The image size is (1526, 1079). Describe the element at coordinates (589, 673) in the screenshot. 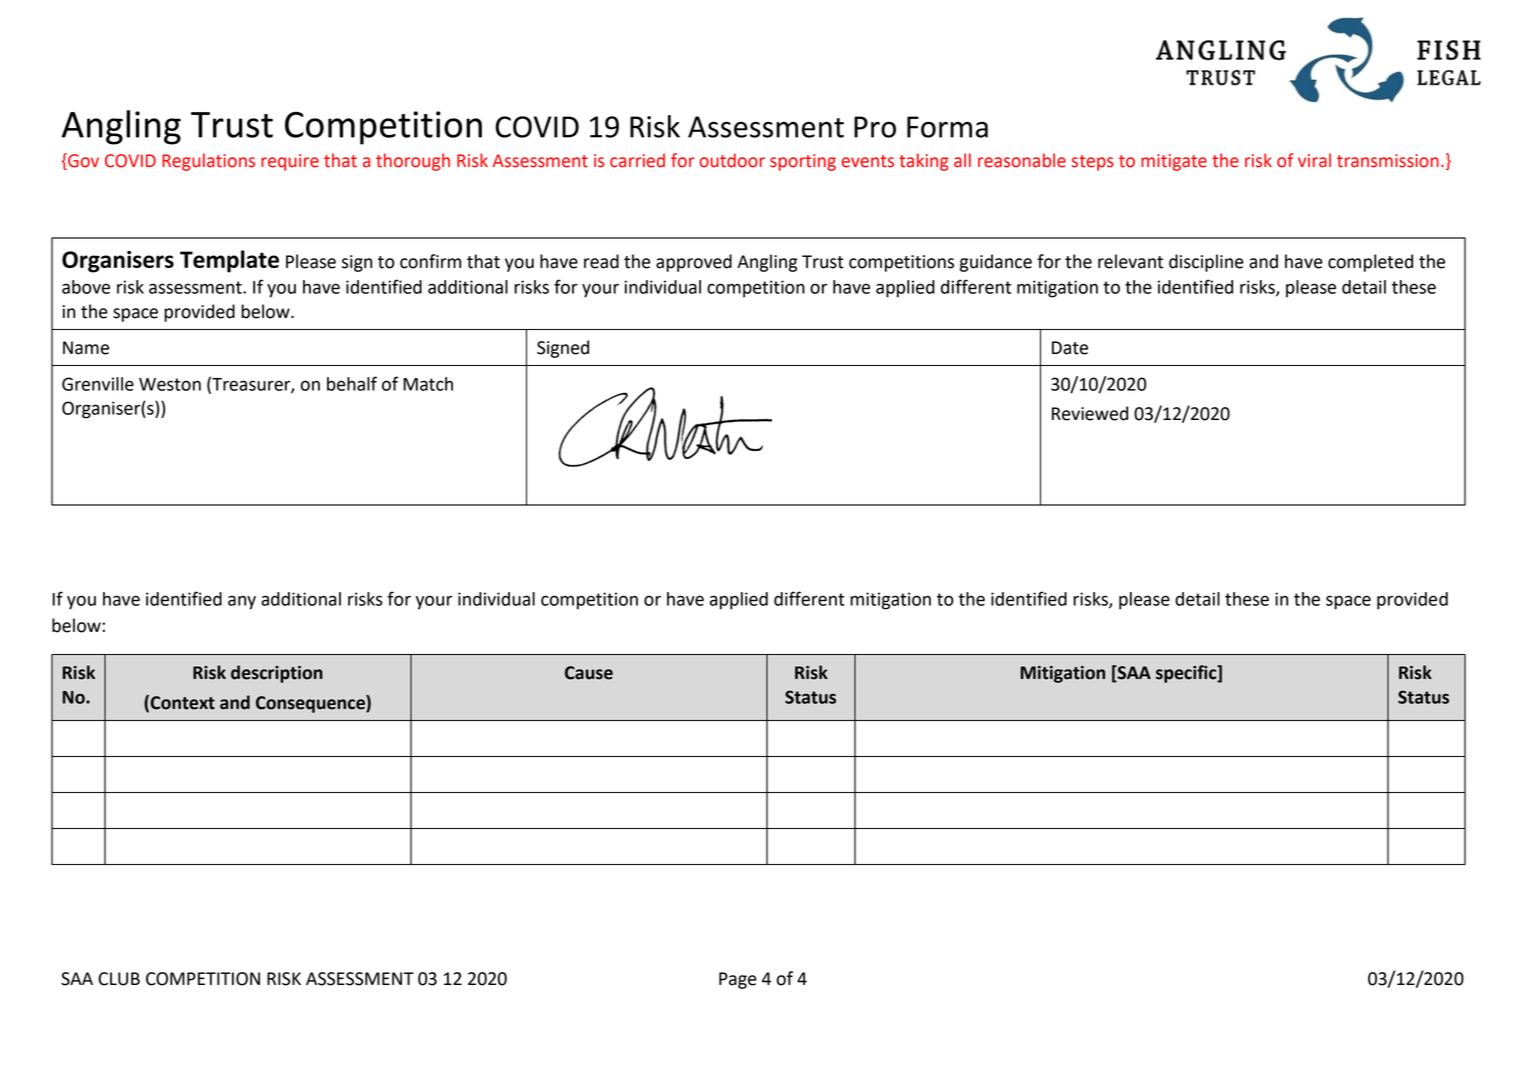

I see `Cause` at that location.
